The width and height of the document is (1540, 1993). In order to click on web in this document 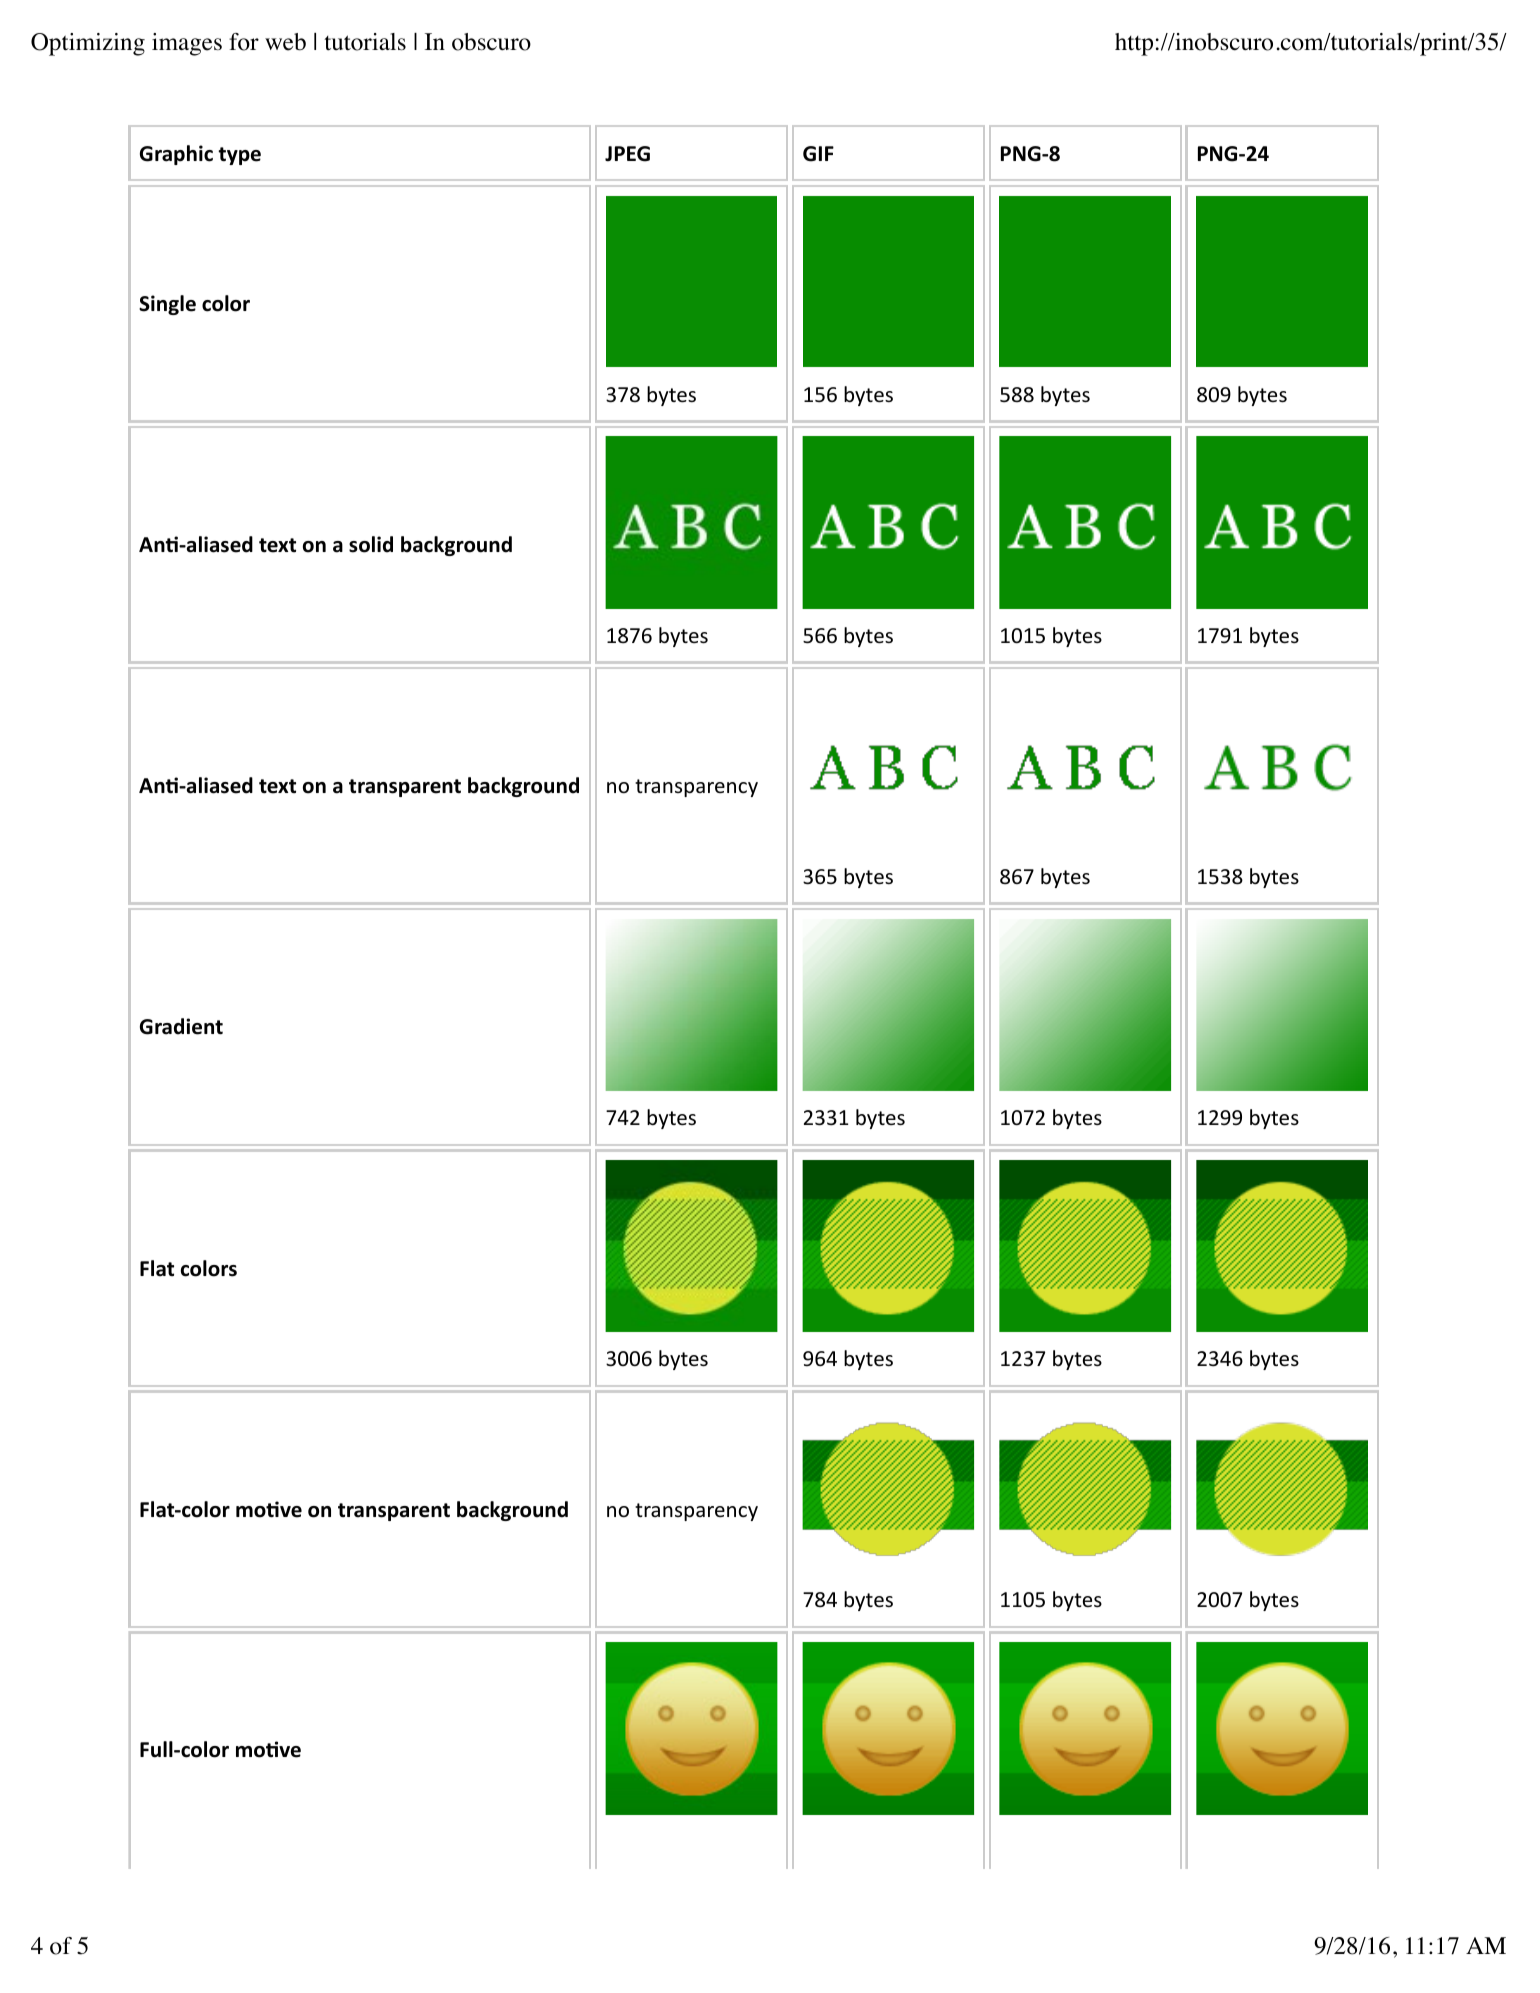, I will do `click(285, 42)`.
